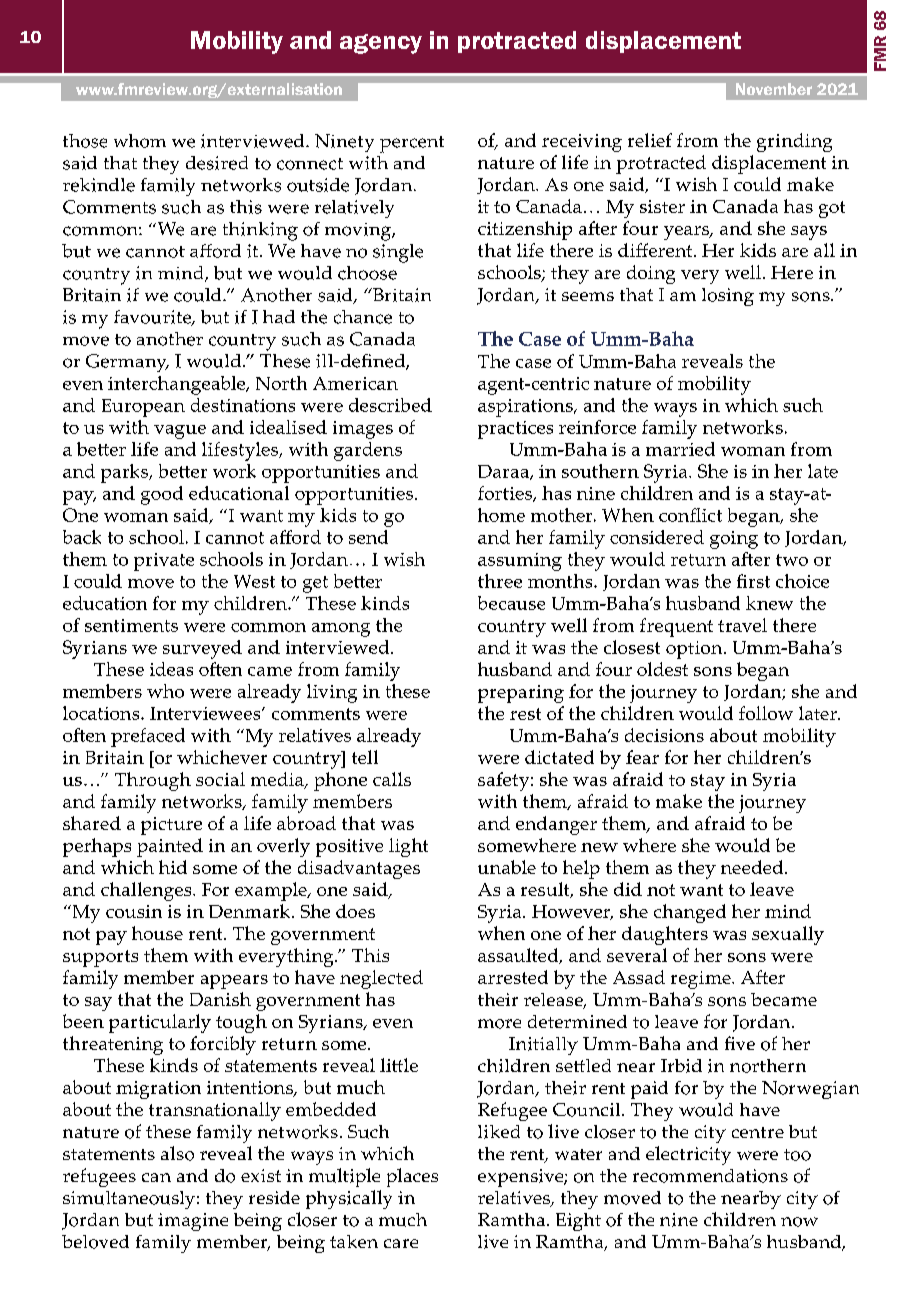 The width and height of the page is (924, 1311). I want to click on because, so click(511, 603).
